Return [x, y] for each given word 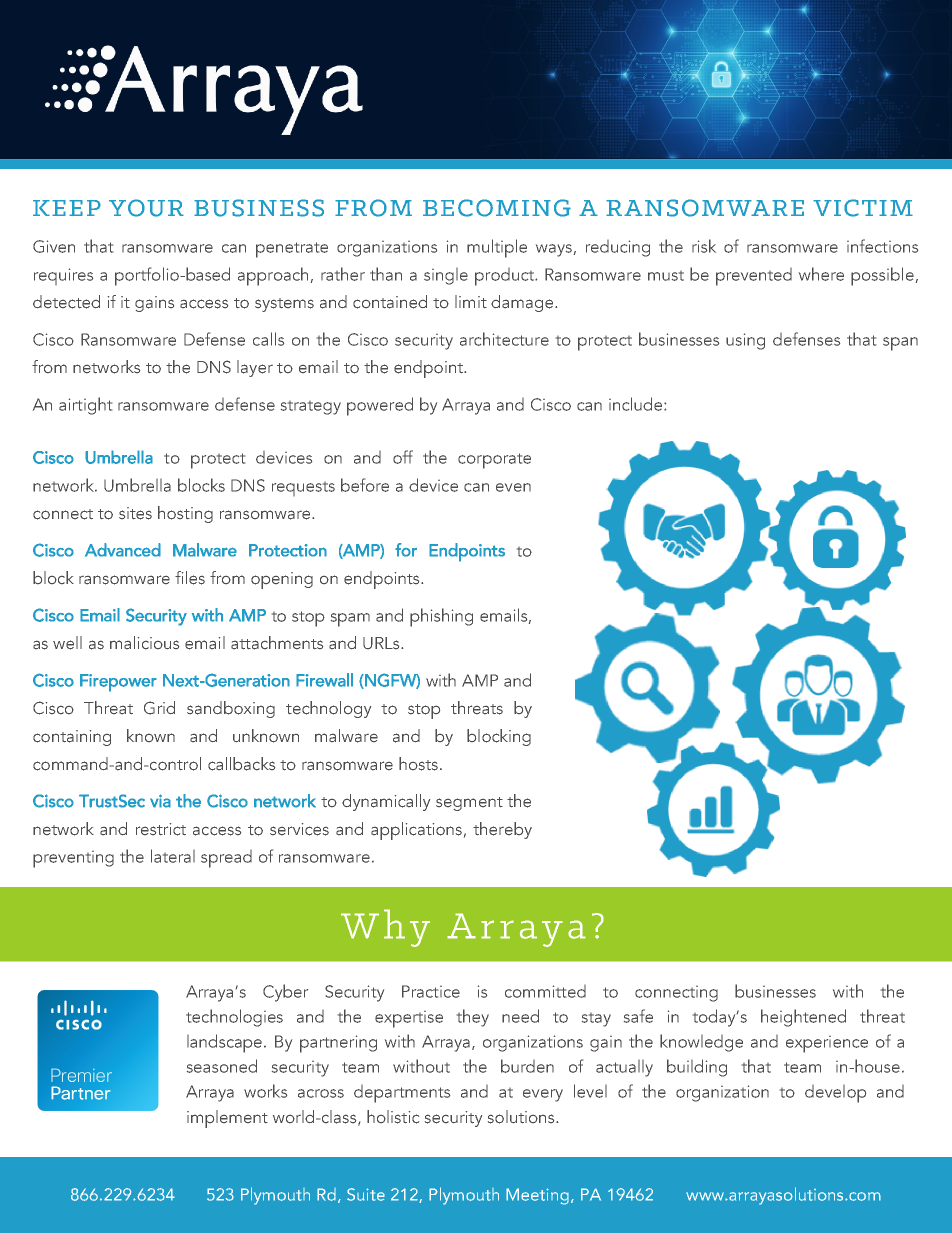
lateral [173, 856]
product [506, 277]
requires [63, 276]
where [821, 274]
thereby [502, 830]
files [190, 578]
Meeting [537, 1196]
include [637, 404]
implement [227, 1119]
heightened [803, 1018]
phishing [441, 617]
